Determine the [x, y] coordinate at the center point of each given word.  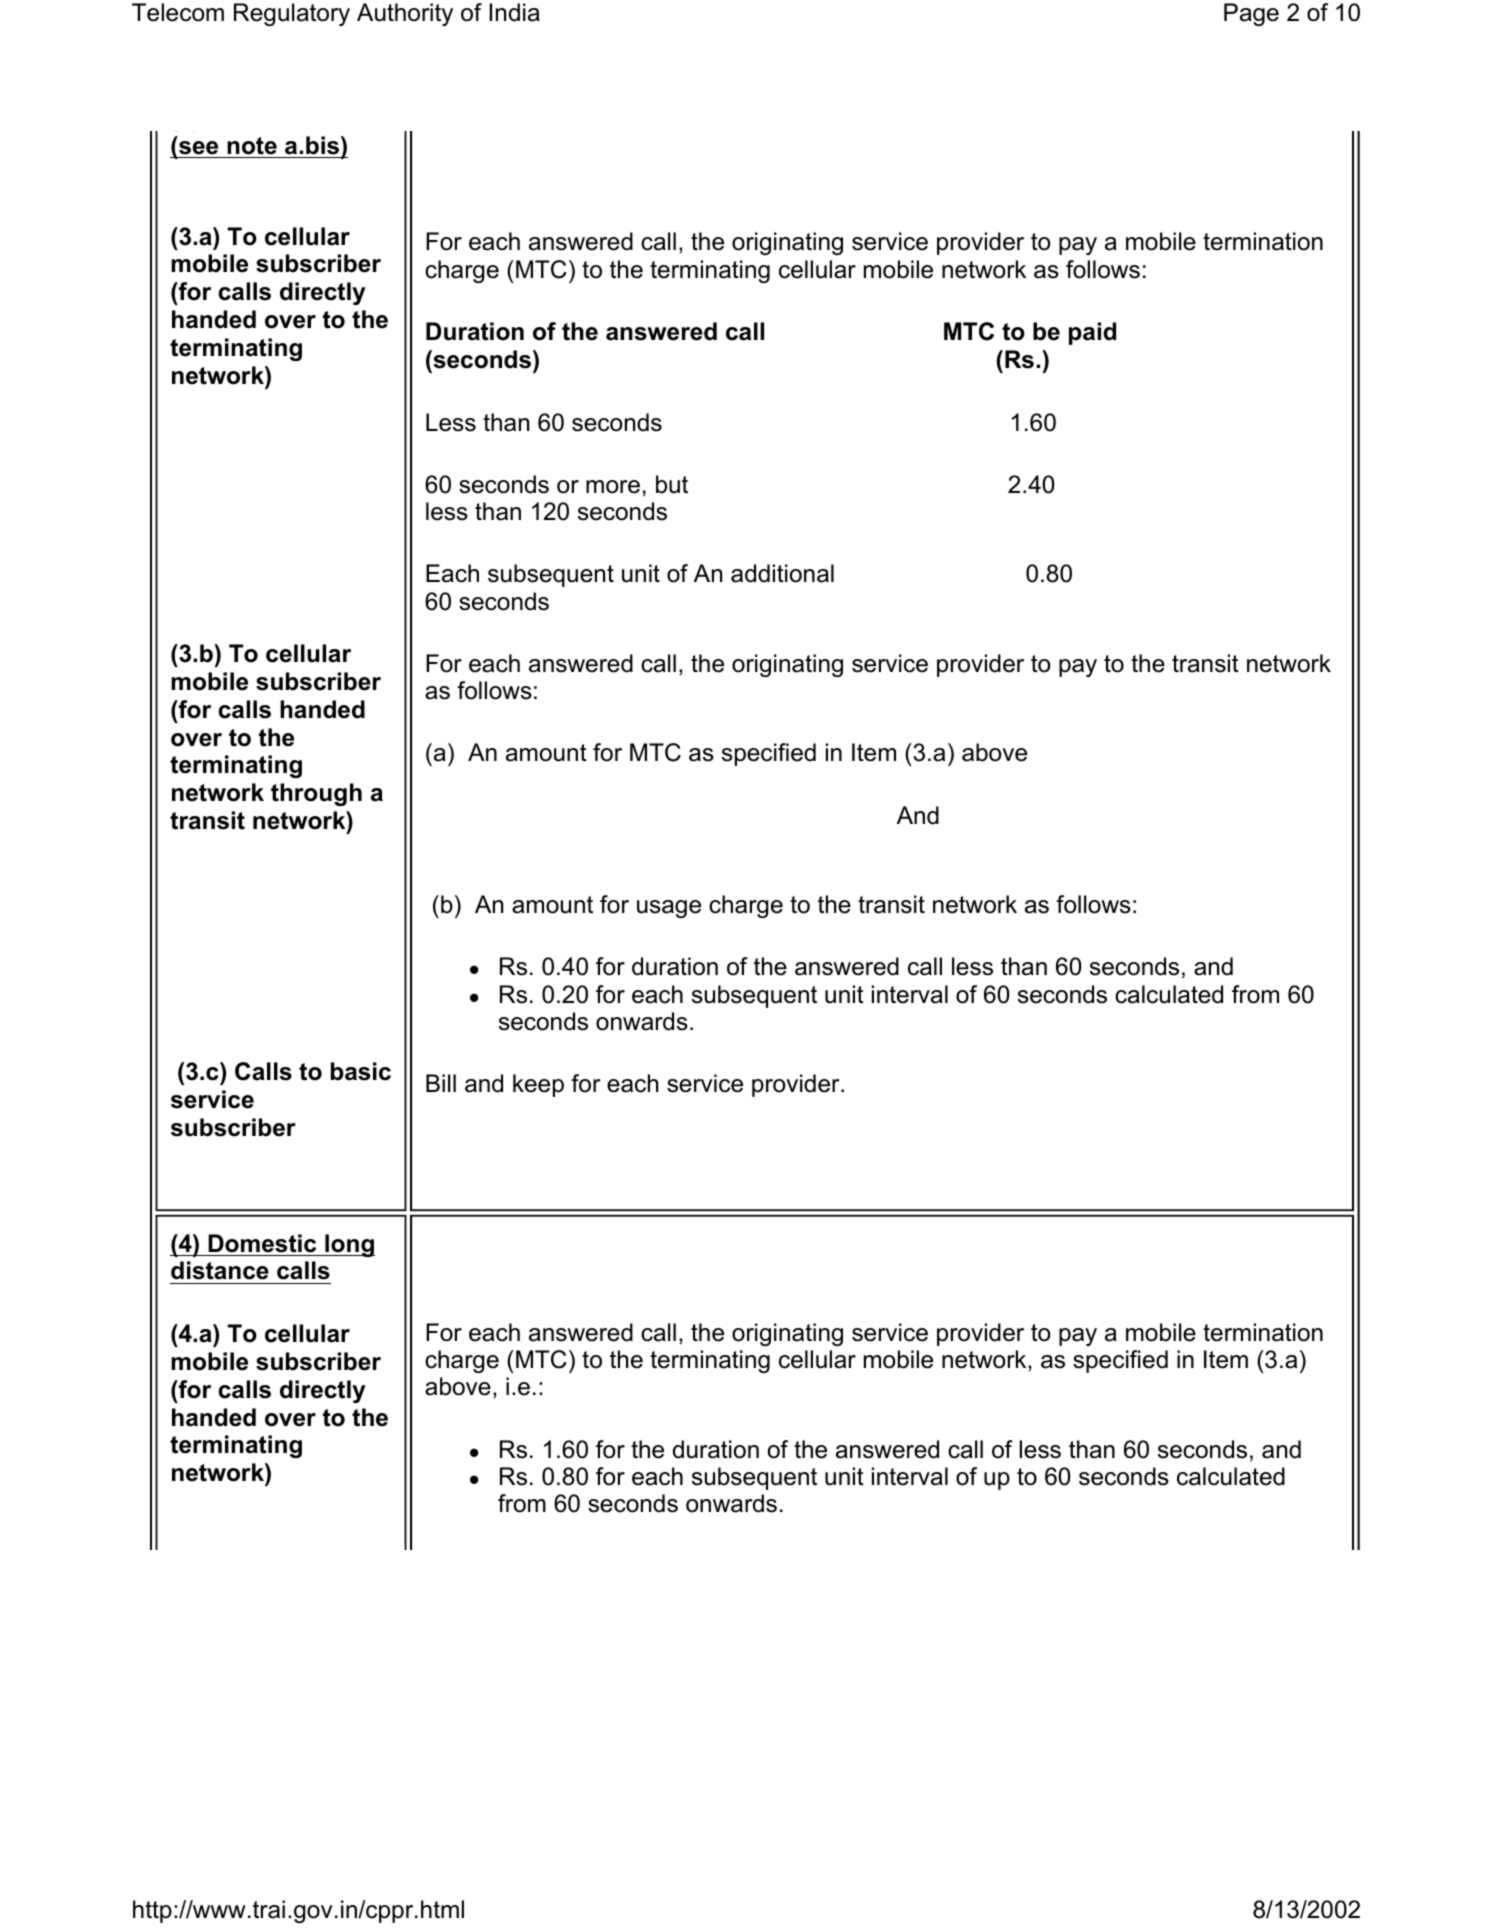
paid [1092, 333]
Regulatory [292, 14]
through [316, 794]
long [349, 1245]
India [514, 12]
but [672, 484]
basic [361, 1071]
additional [782, 573]
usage [669, 909]
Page [1251, 14]
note [252, 147]
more [613, 487]
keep [538, 1085]
